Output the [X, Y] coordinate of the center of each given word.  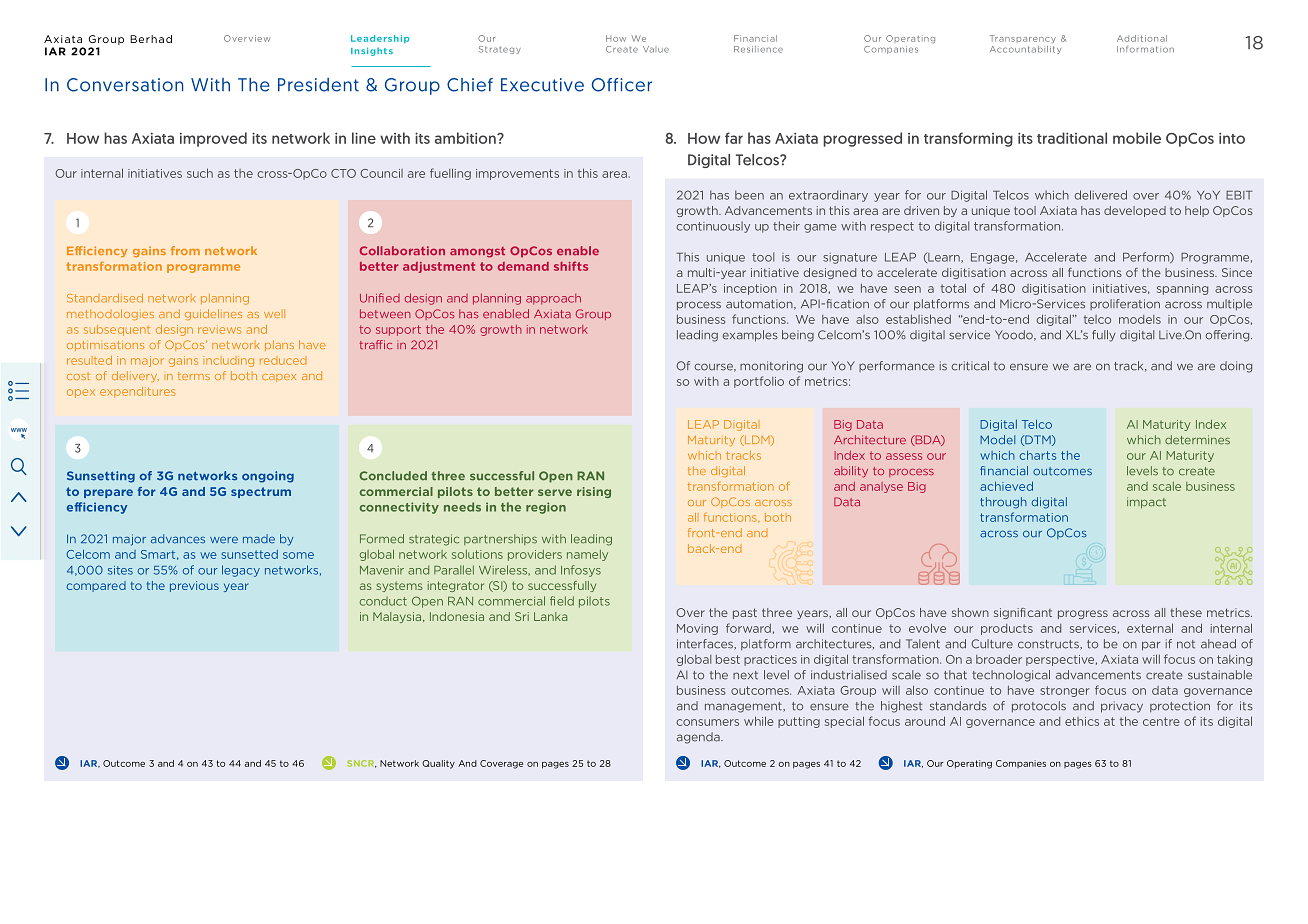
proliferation [1125, 304]
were [224, 540]
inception [750, 289]
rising [594, 492]
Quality [438, 764]
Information [1145, 49]
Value [656, 49]
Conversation [125, 85]
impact [1146, 503]
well [274, 313]
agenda [699, 738]
